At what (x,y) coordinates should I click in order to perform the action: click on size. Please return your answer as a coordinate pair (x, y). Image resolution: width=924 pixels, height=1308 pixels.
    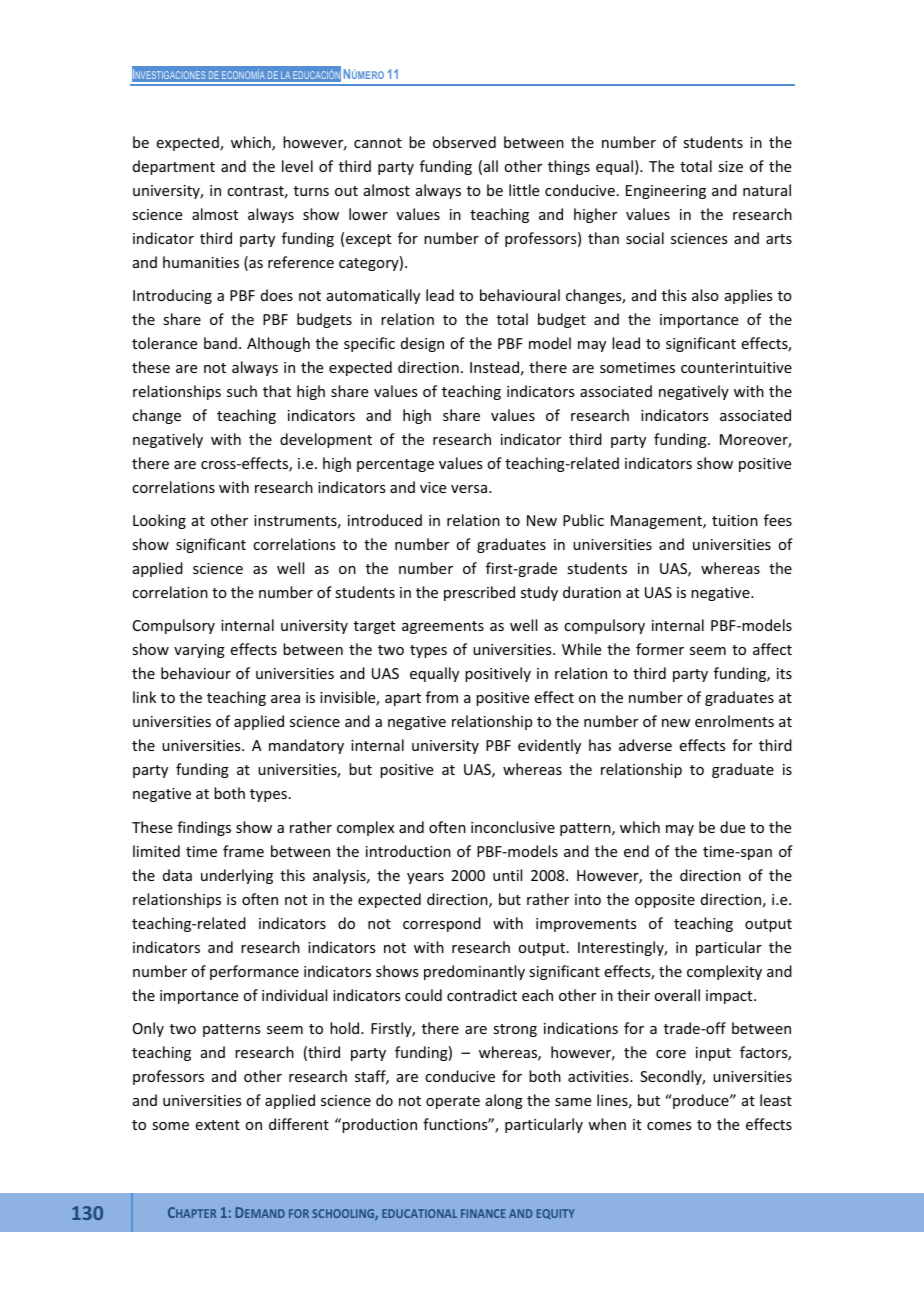
    Looking at the image, I should click on (730, 166).
